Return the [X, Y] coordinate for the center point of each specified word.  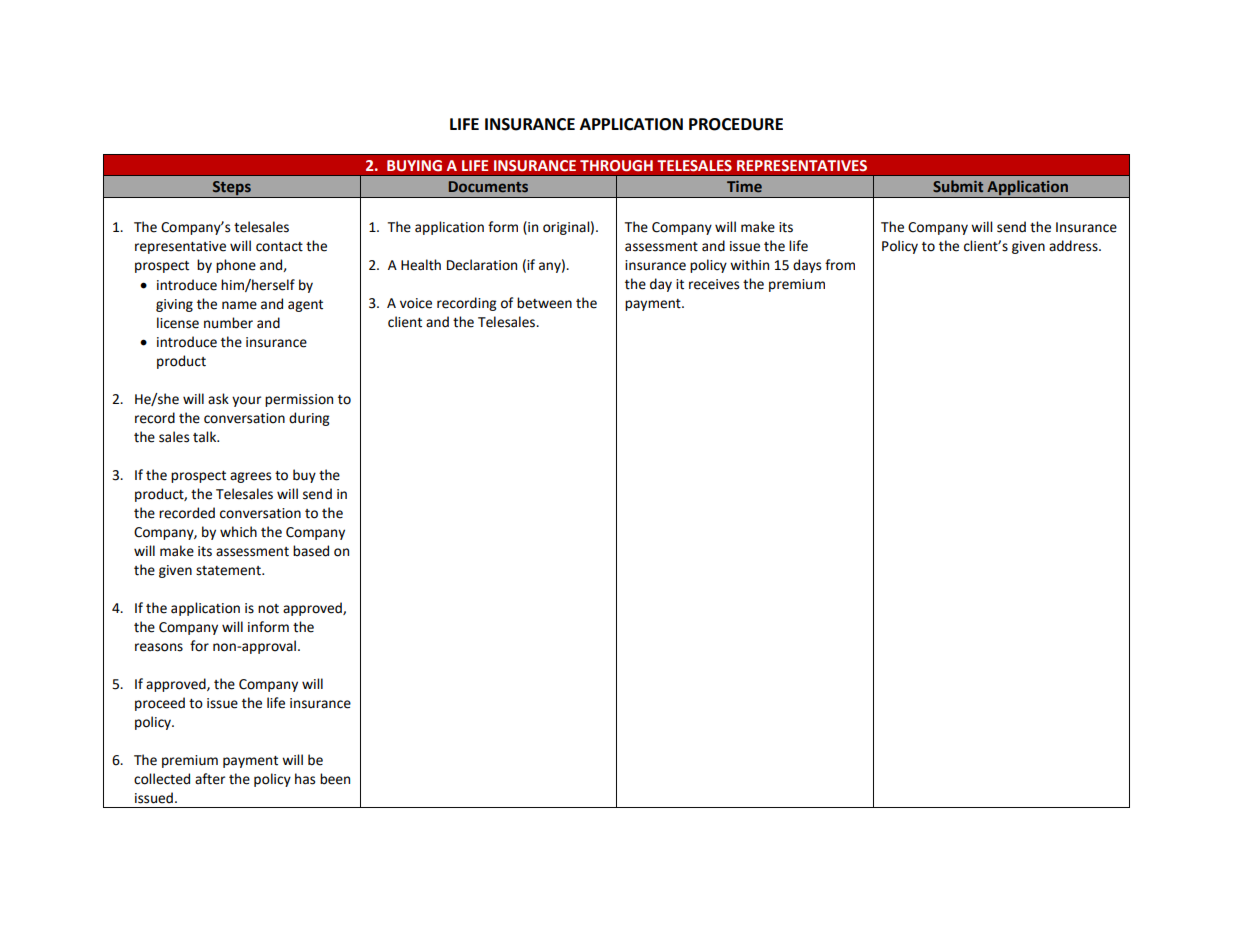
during [309, 419]
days [807, 266]
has [305, 779]
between [544, 303]
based [311, 551]
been [335, 779]
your [246, 401]
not [268, 609]
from [840, 265]
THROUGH [616, 166]
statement [229, 571]
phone [236, 266]
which [238, 532]
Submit [958, 186]
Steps [232, 189]
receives [714, 284]
